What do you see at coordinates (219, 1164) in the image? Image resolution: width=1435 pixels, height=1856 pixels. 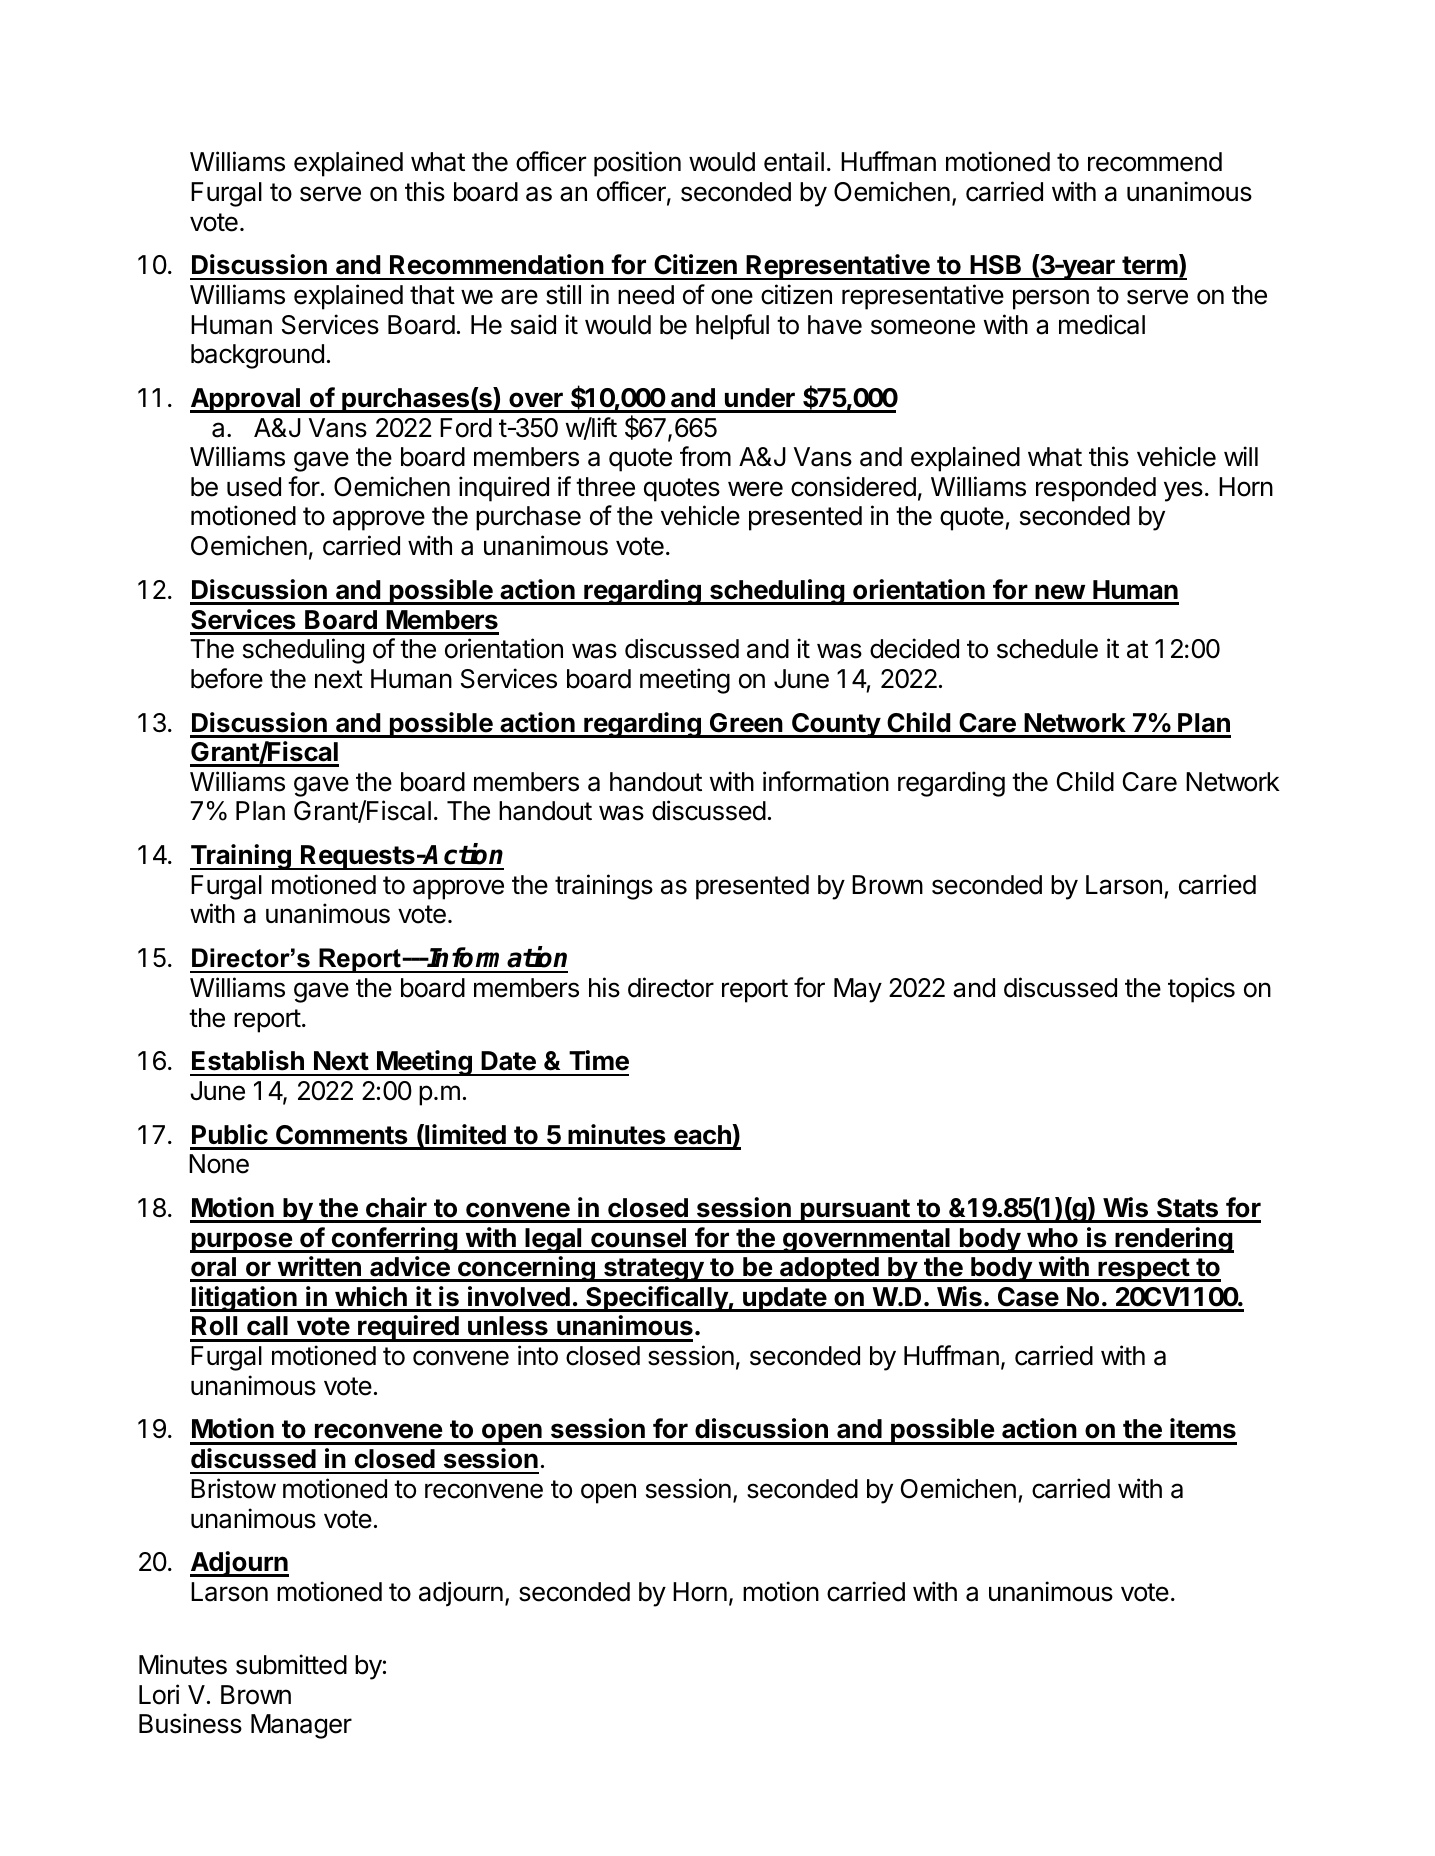 I see `None` at bounding box center [219, 1164].
